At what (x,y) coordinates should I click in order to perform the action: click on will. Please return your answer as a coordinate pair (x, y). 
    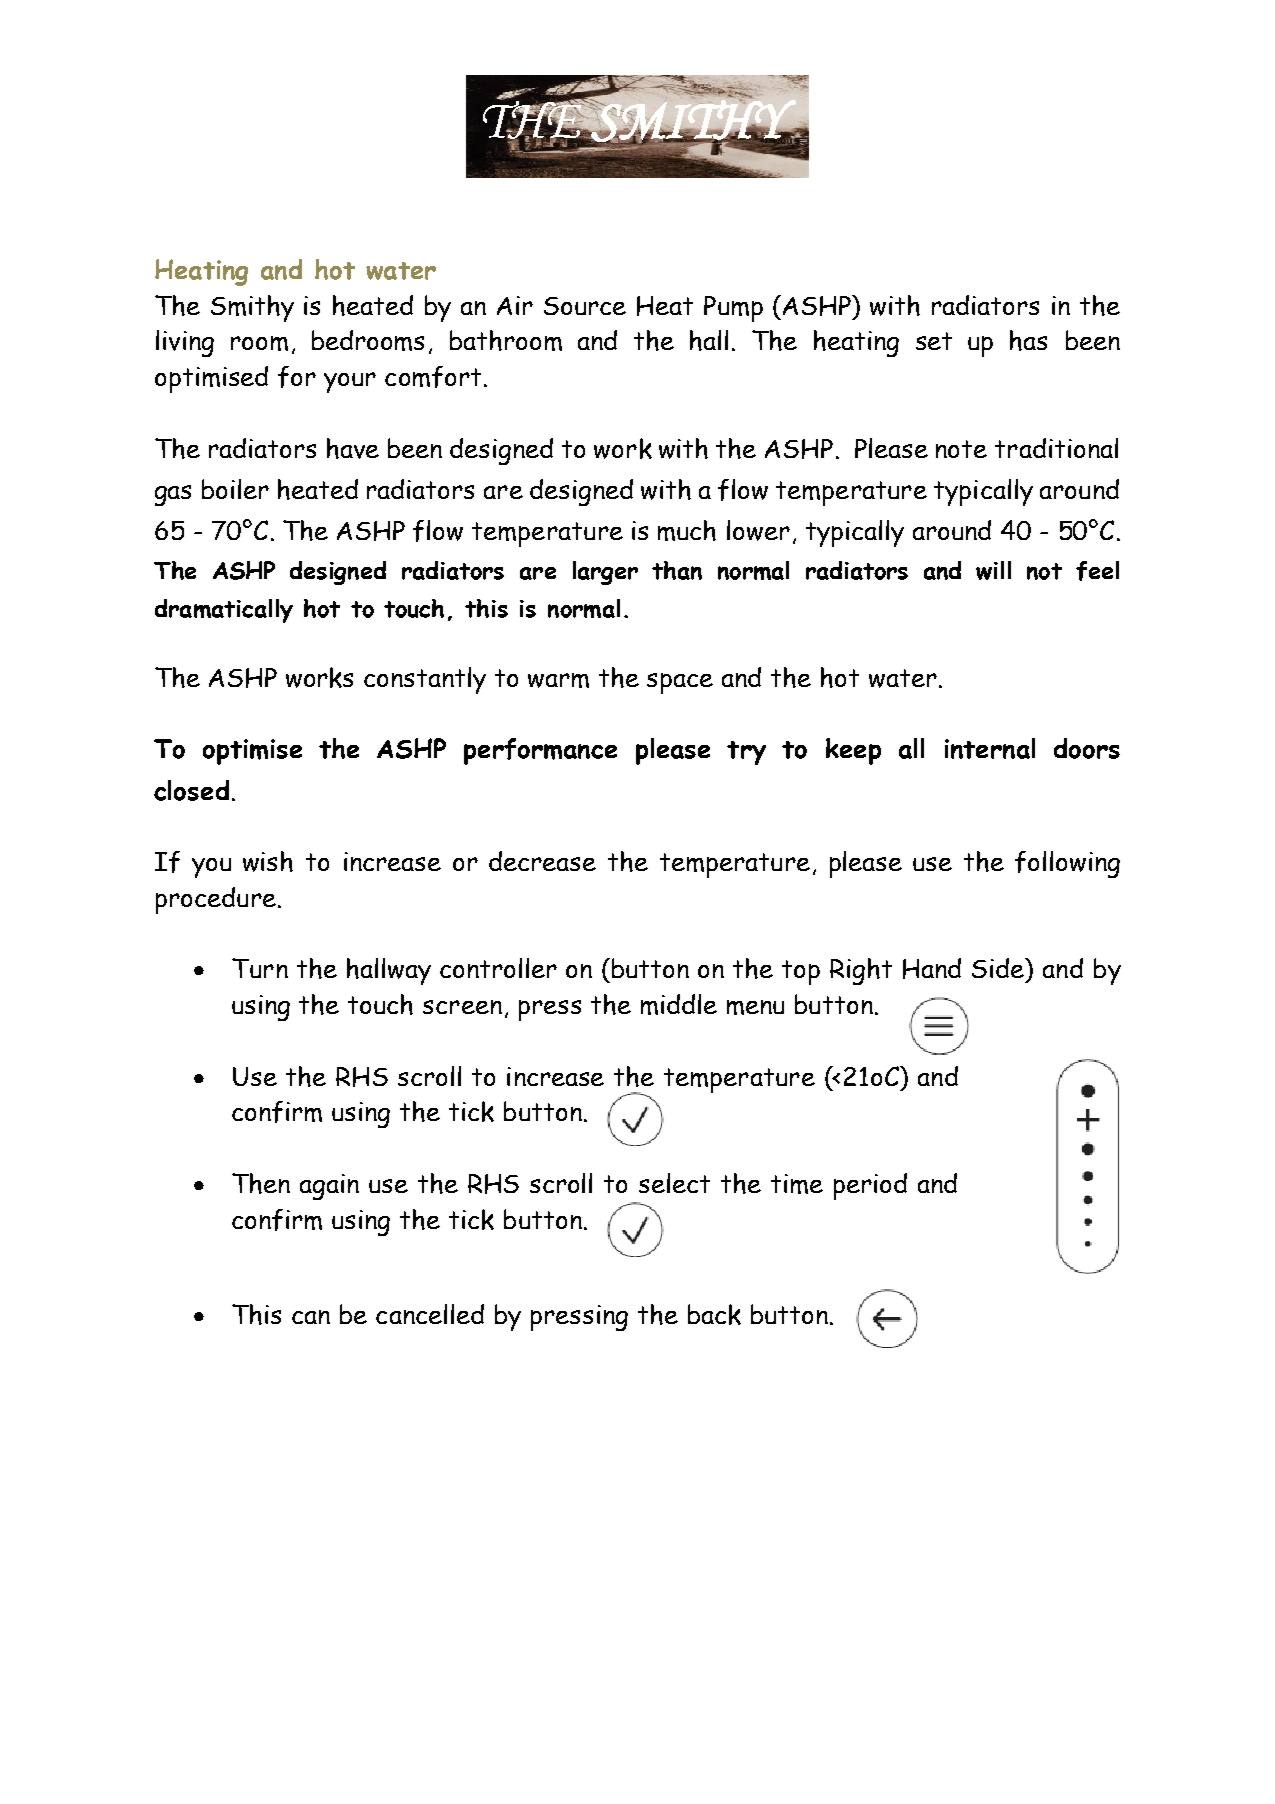
    Looking at the image, I should click on (993, 570).
